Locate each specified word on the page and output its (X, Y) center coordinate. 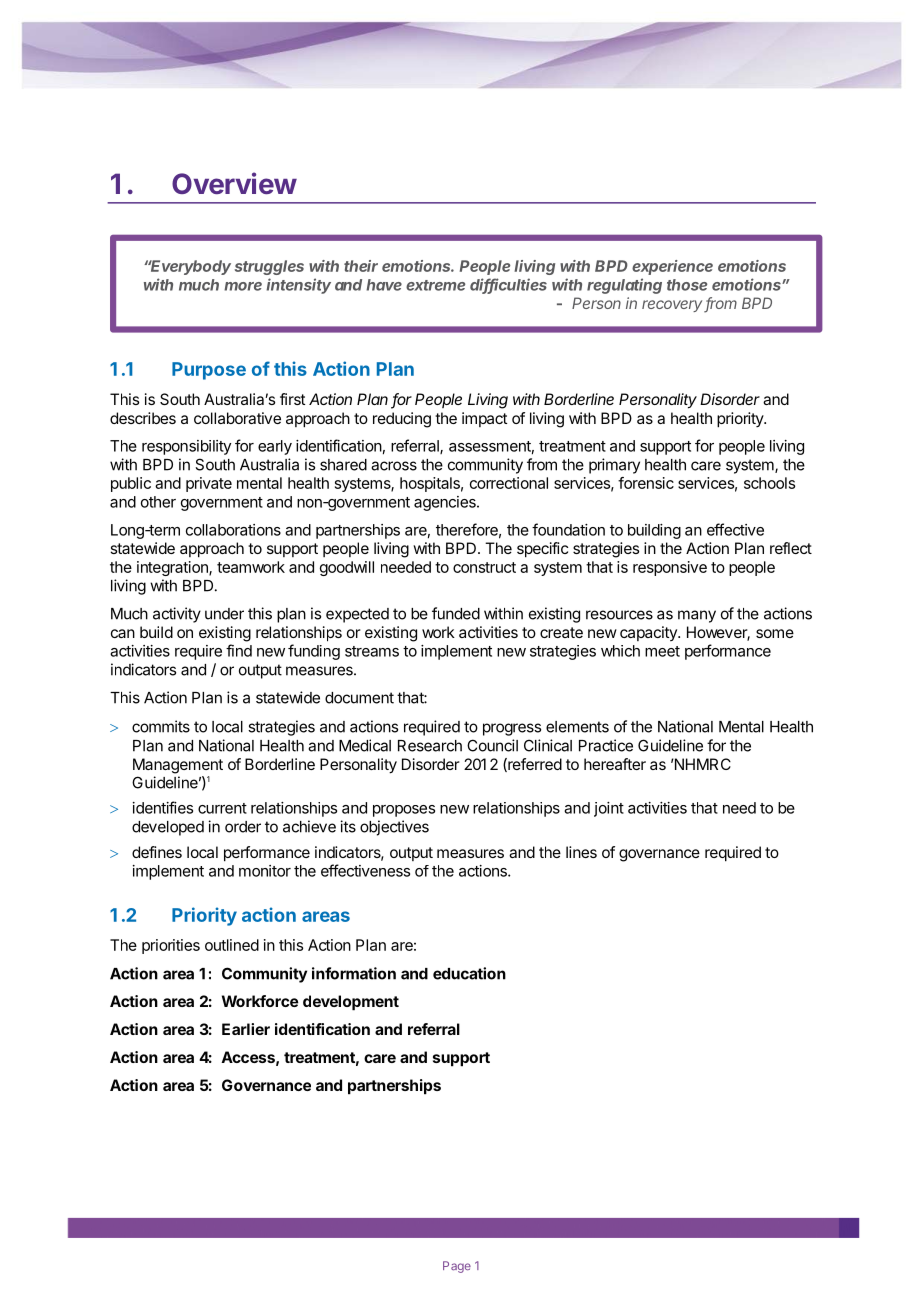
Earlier (246, 1029)
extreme (435, 285)
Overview (234, 183)
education (469, 973)
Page (457, 1267)
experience (672, 267)
